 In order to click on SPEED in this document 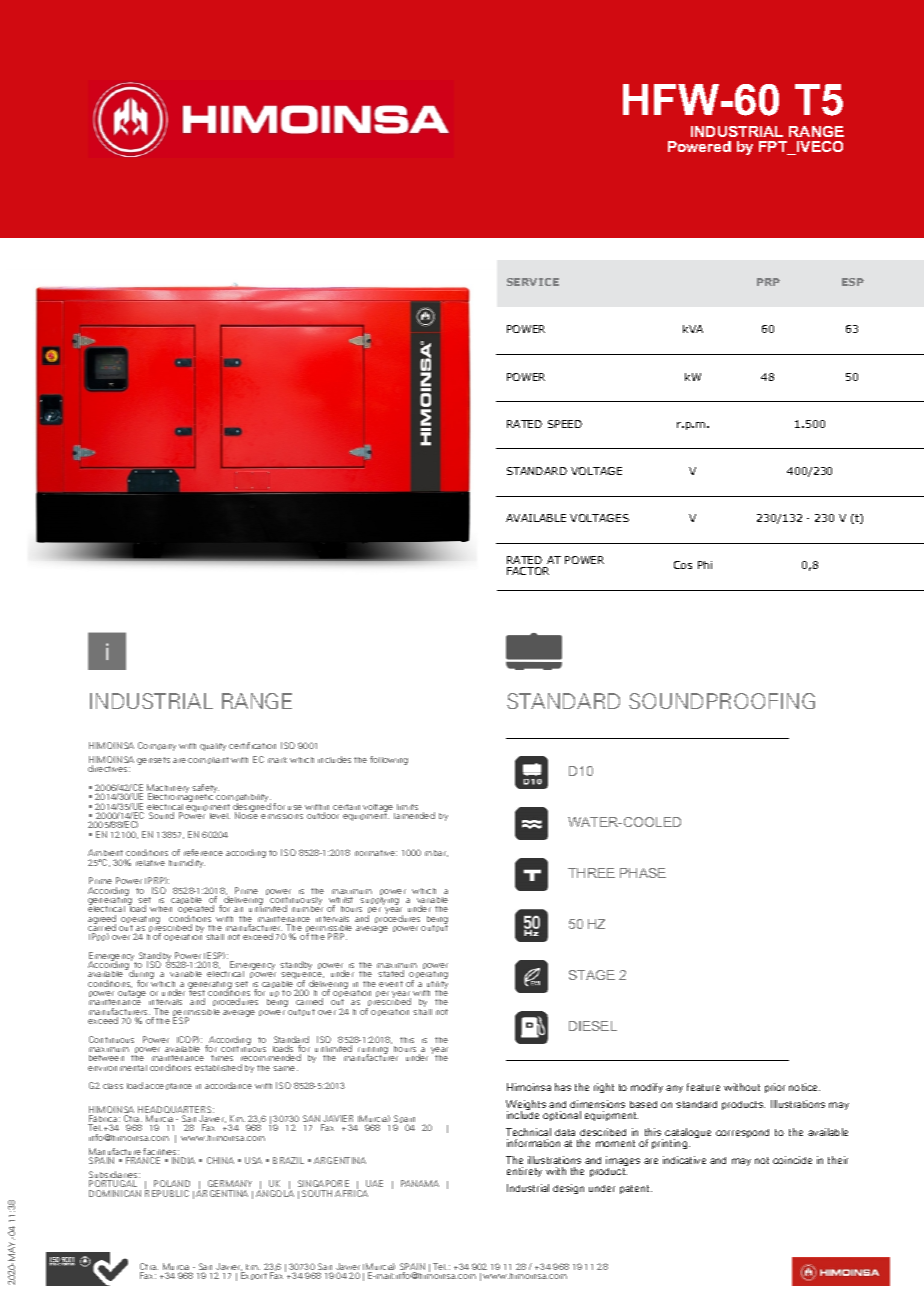, I will do `click(565, 424)`.
